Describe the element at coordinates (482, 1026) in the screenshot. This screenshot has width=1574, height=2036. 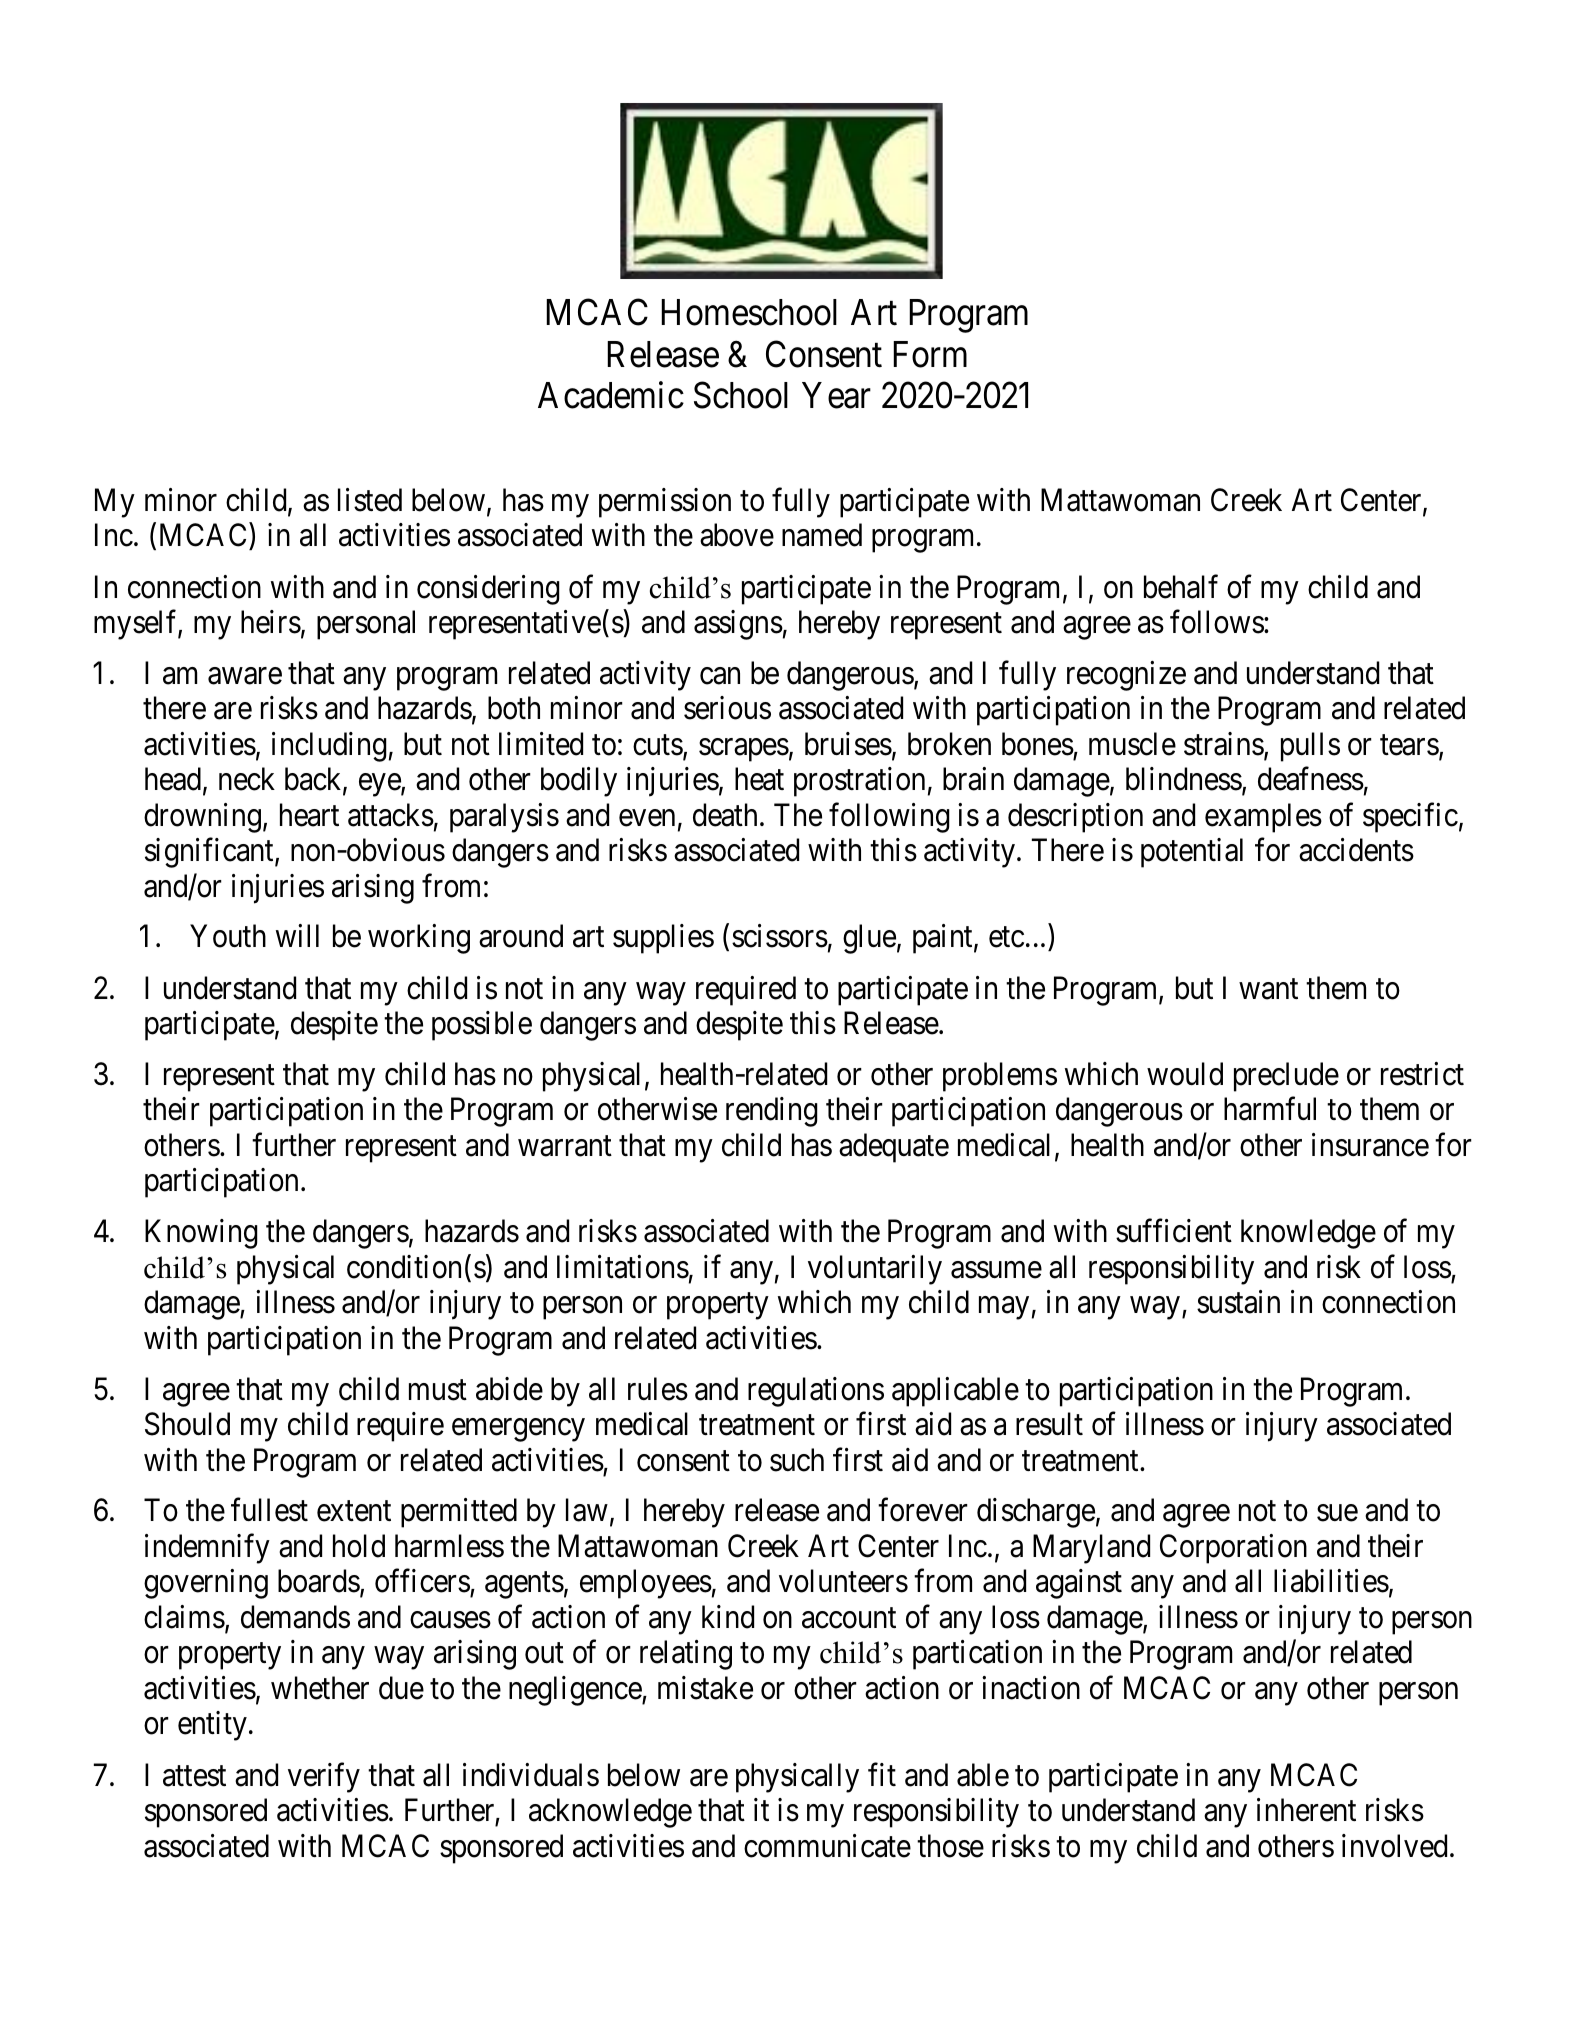
I see `possible` at that location.
